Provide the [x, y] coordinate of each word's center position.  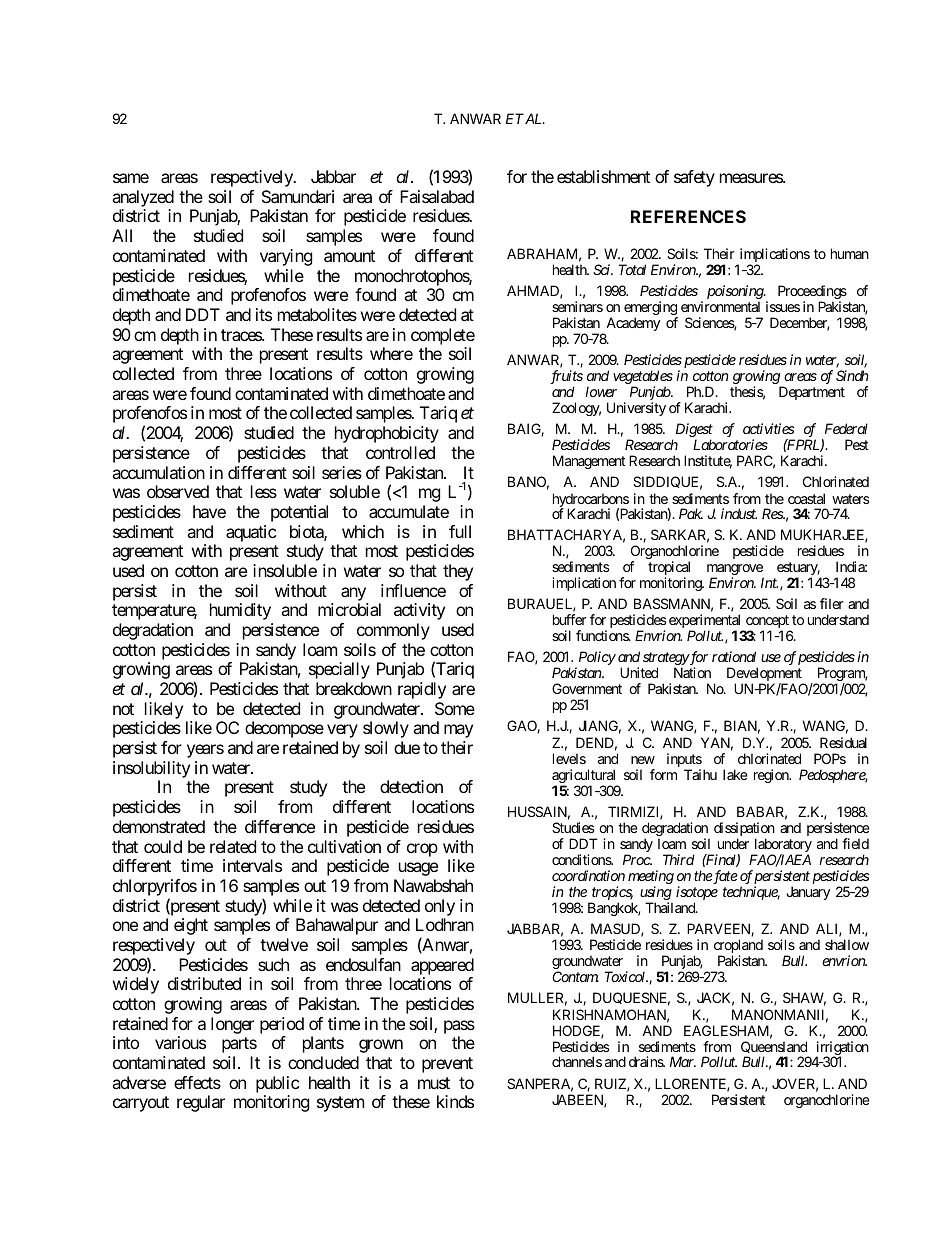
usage [418, 869]
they [458, 572]
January [808, 893]
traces [242, 335]
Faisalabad [437, 196]
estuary [798, 570]
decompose [284, 729]
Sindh [852, 375]
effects [197, 1082]
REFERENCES [688, 216]
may [458, 731]
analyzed [143, 198]
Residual [843, 742]
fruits [566, 378]
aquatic [251, 533]
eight [191, 926]
